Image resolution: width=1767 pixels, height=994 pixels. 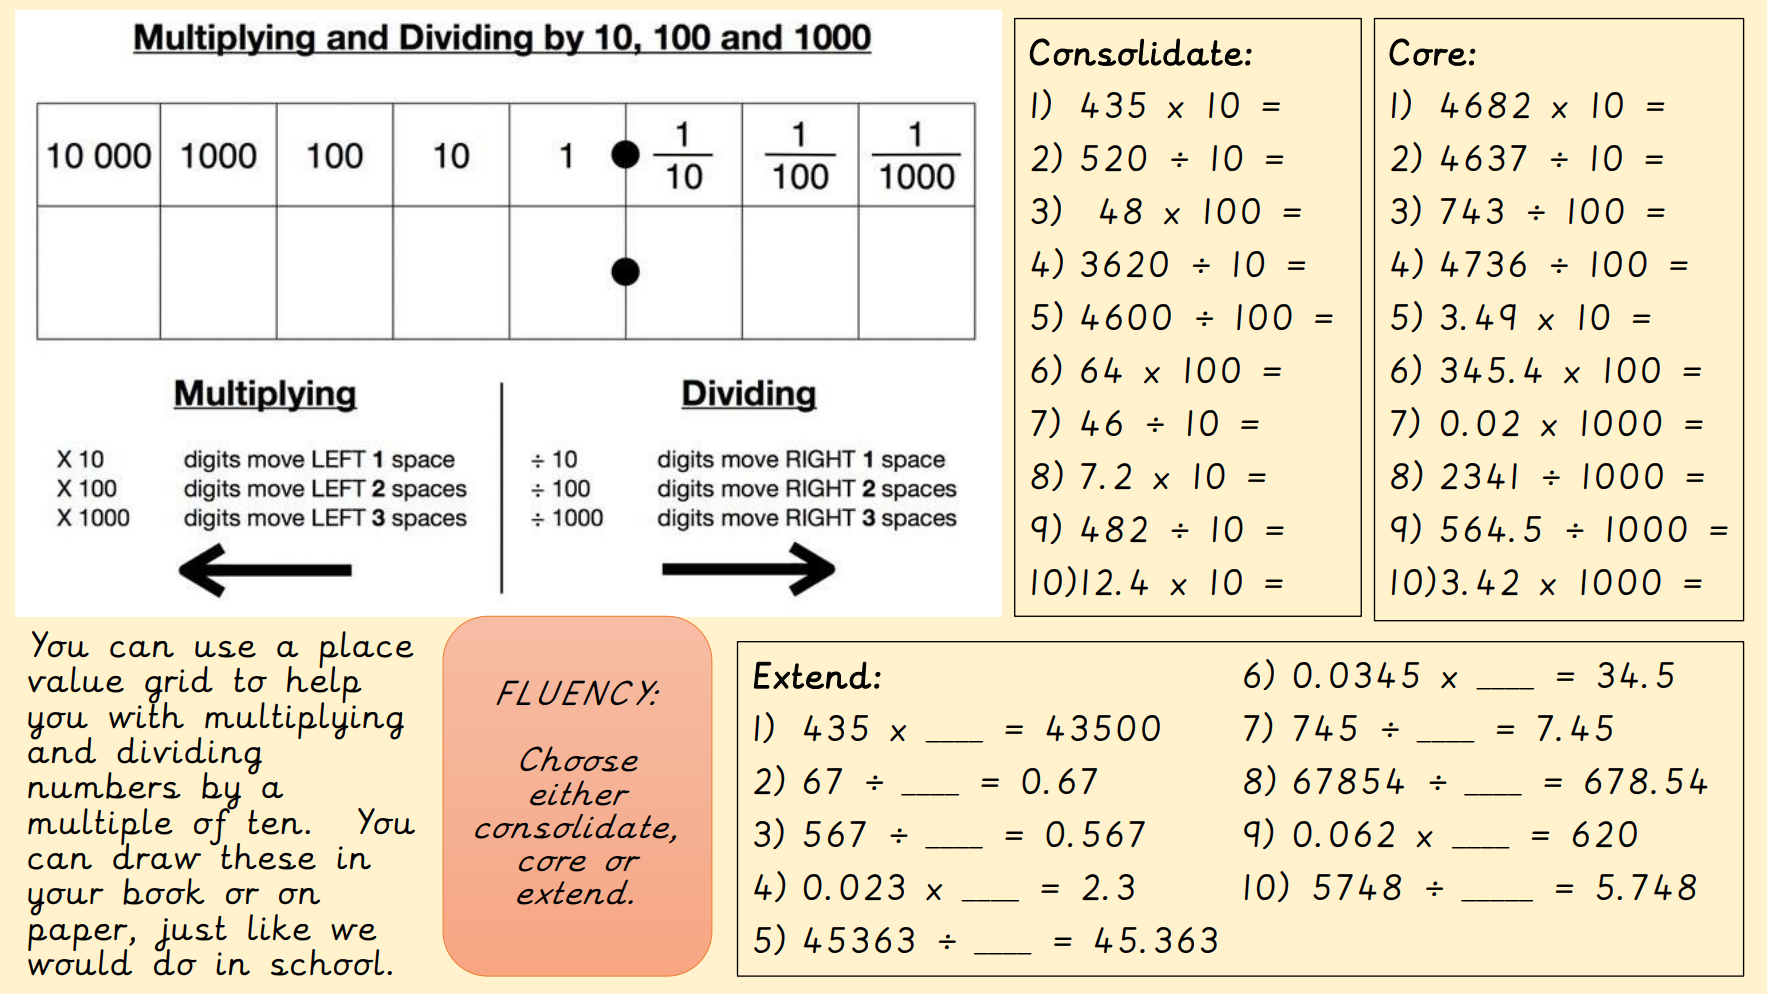 What do you see at coordinates (189, 757) in the document?
I see `dividing` at bounding box center [189, 757].
